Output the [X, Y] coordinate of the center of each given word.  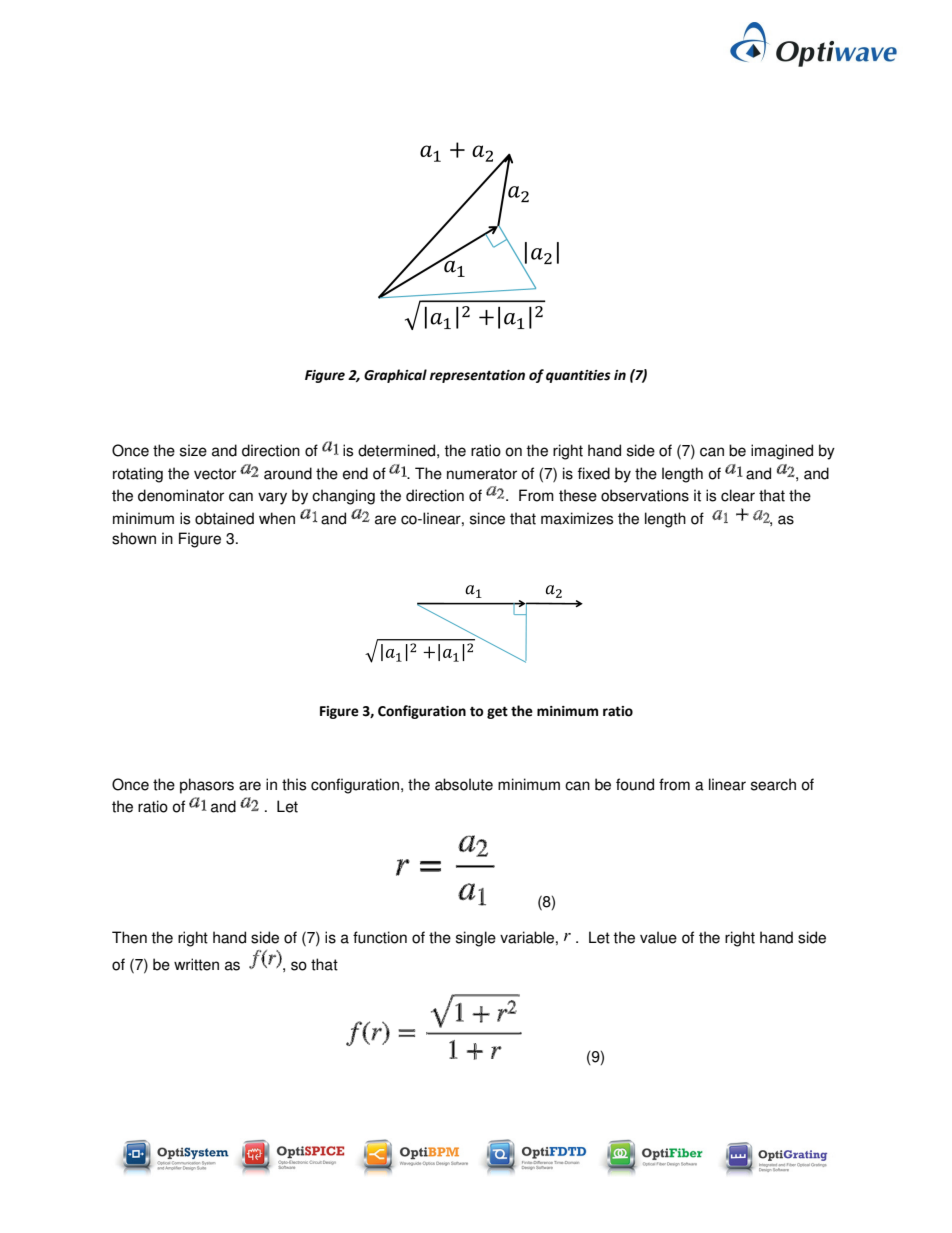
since [487, 518]
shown [134, 538]
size [193, 450]
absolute [464, 784]
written [196, 964]
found [635, 784]
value [658, 937]
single [476, 939]
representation [477, 376]
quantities [578, 376]
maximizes [577, 518]
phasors [207, 786]
